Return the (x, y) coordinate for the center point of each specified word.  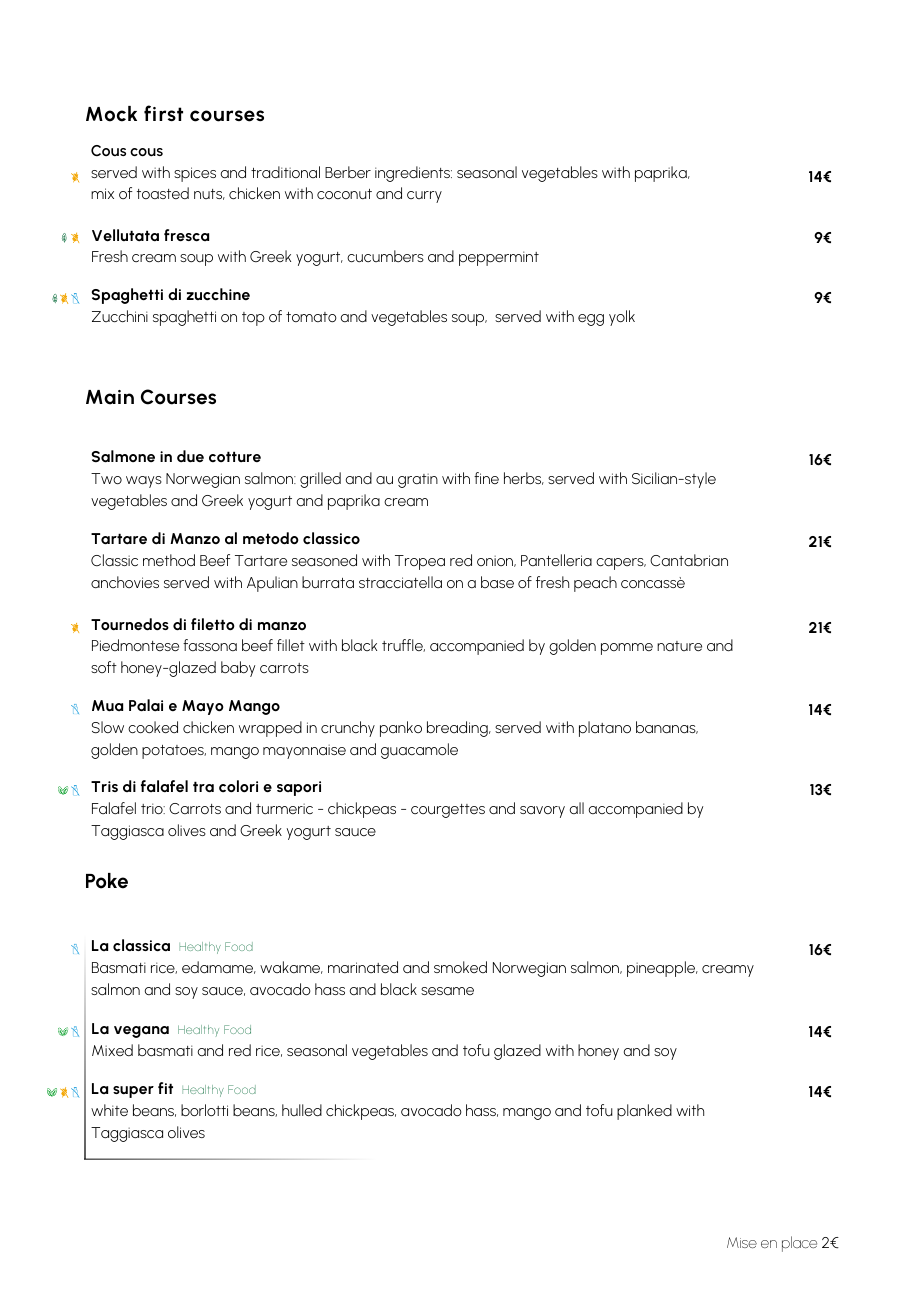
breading (458, 729)
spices (195, 174)
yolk (622, 318)
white (109, 1110)
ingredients (413, 174)
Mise (742, 1242)
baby (238, 669)
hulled (302, 1110)
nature (679, 646)
